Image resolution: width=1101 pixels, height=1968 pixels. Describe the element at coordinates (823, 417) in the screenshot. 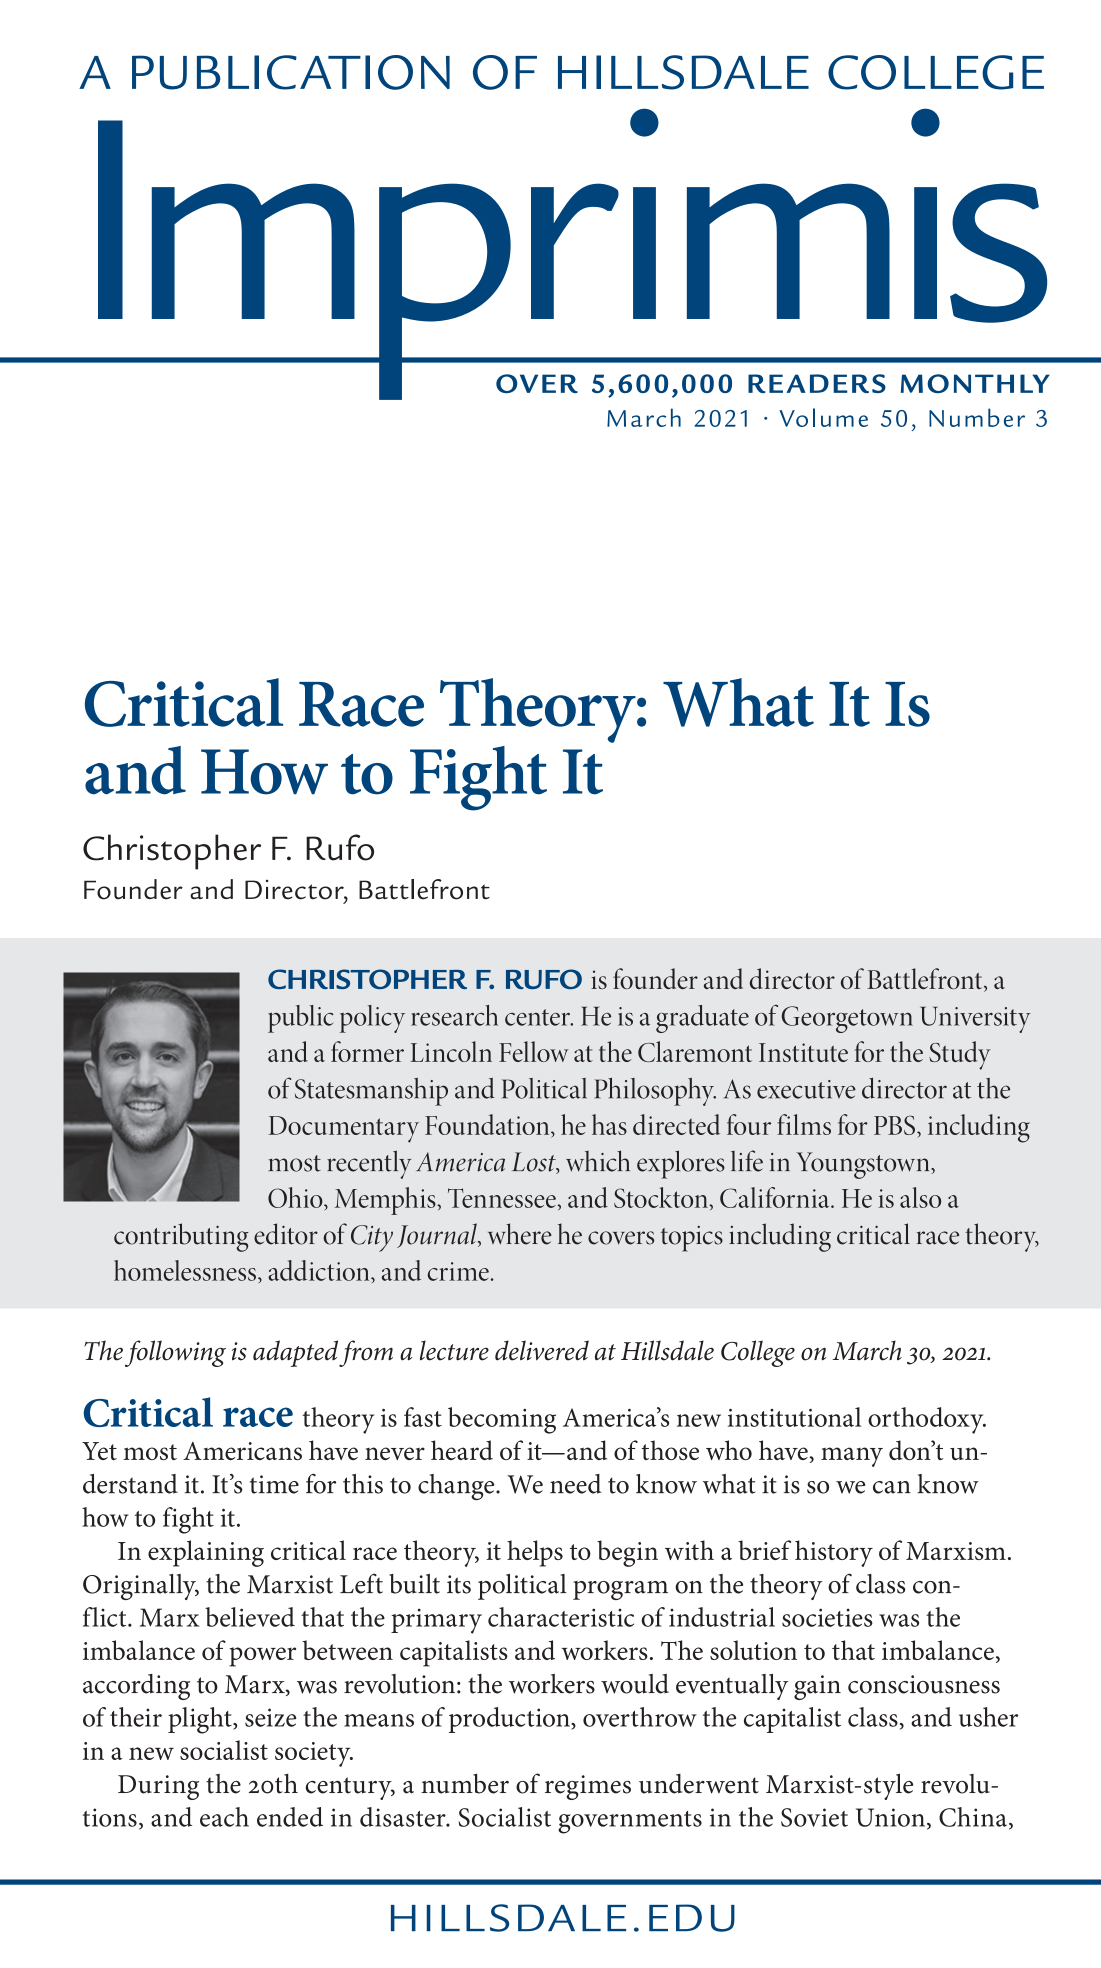

I see `Volume` at that location.
